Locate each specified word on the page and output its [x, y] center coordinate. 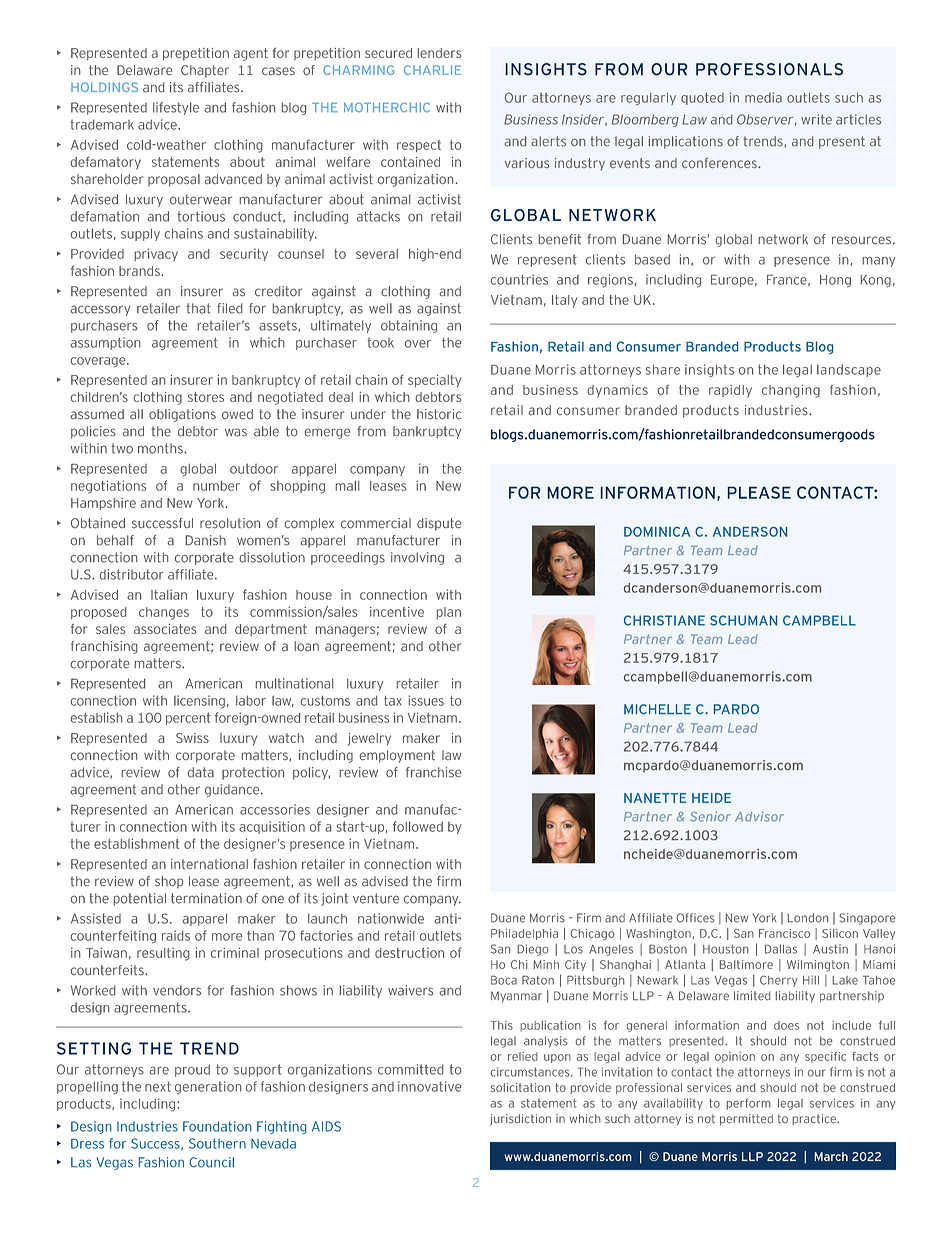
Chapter [205, 71]
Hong [835, 281]
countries [519, 279]
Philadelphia [524, 934]
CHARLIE [432, 70]
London [808, 918]
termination [206, 898]
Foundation [217, 1126]
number [216, 486]
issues [426, 700]
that [198, 308]
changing [791, 391]
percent [188, 719]
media [763, 97]
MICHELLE [657, 709]
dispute [439, 524]
